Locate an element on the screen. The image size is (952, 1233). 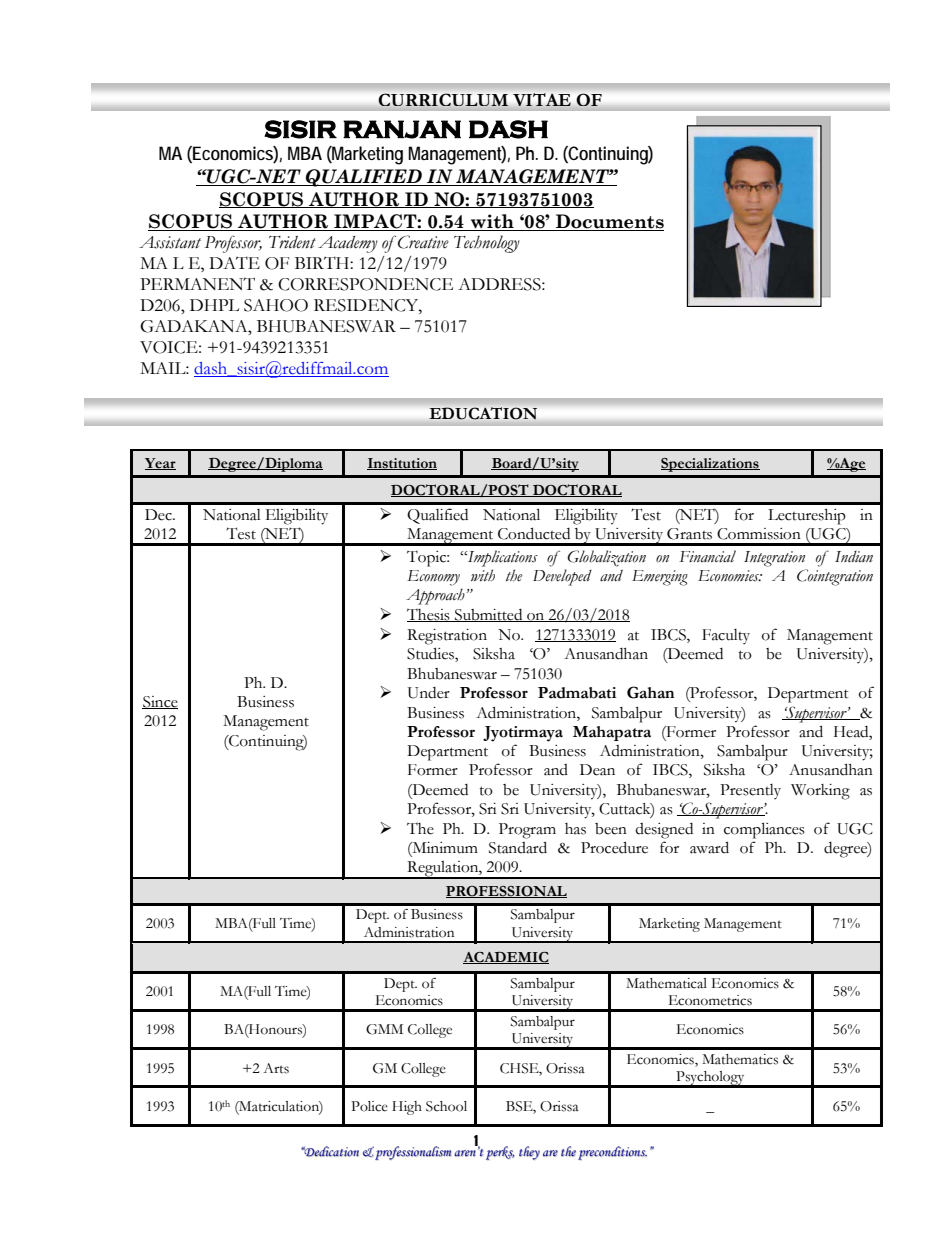
School is located at coordinates (446, 1106).
